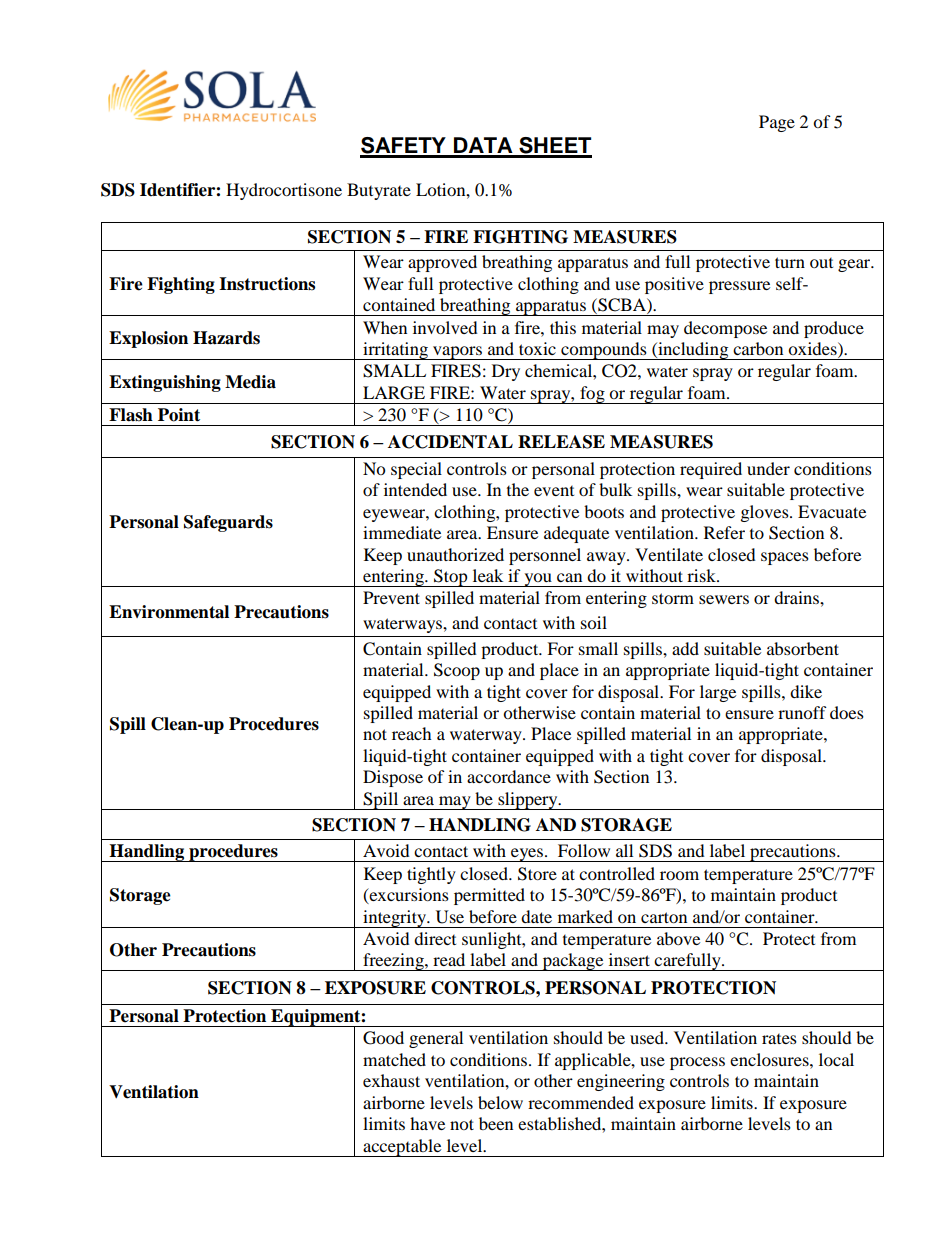  Describe the element at coordinates (395, 919) in the screenshot. I see `integrity` at that location.
